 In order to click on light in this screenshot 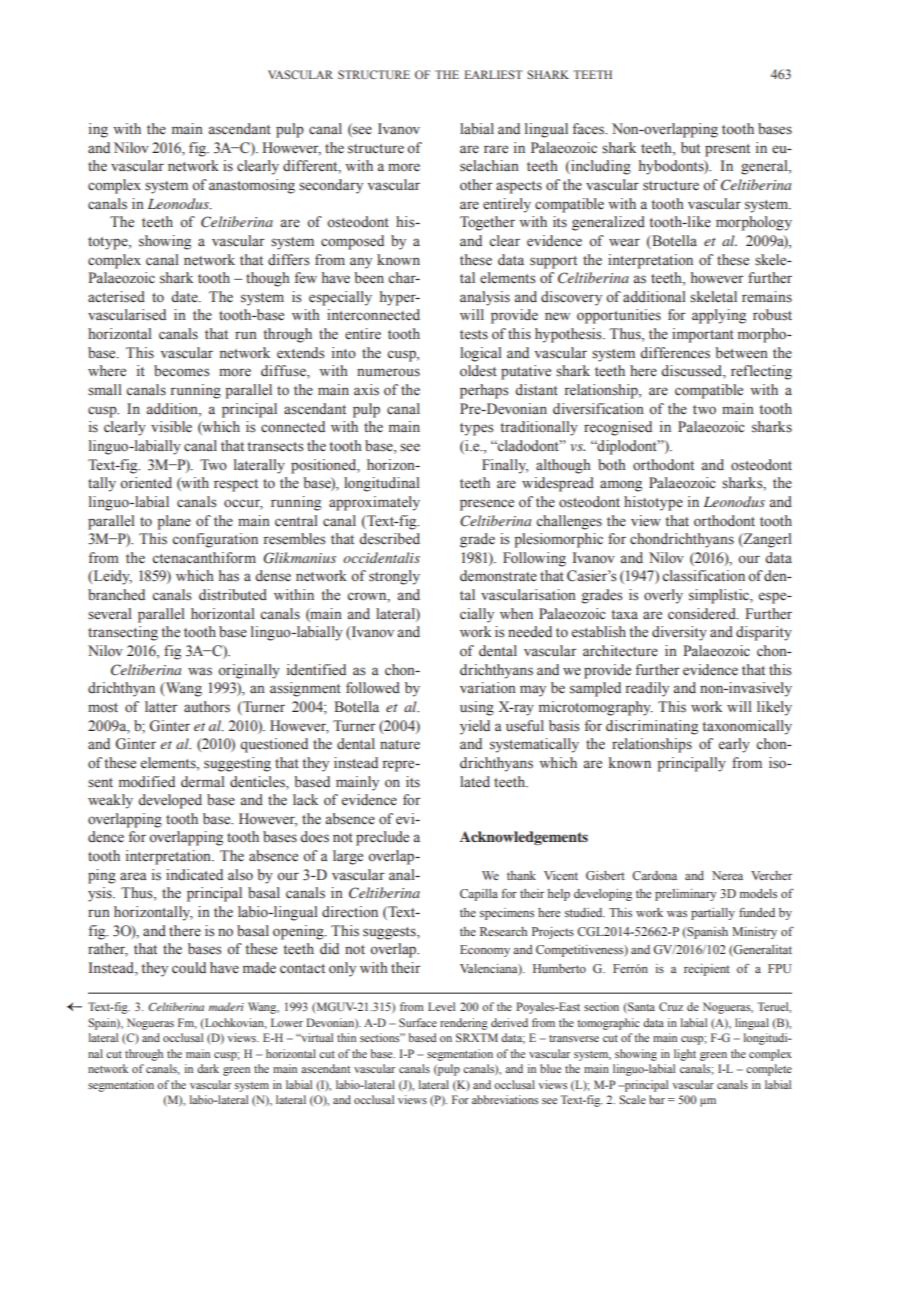, I will do `click(685, 1055)`.
